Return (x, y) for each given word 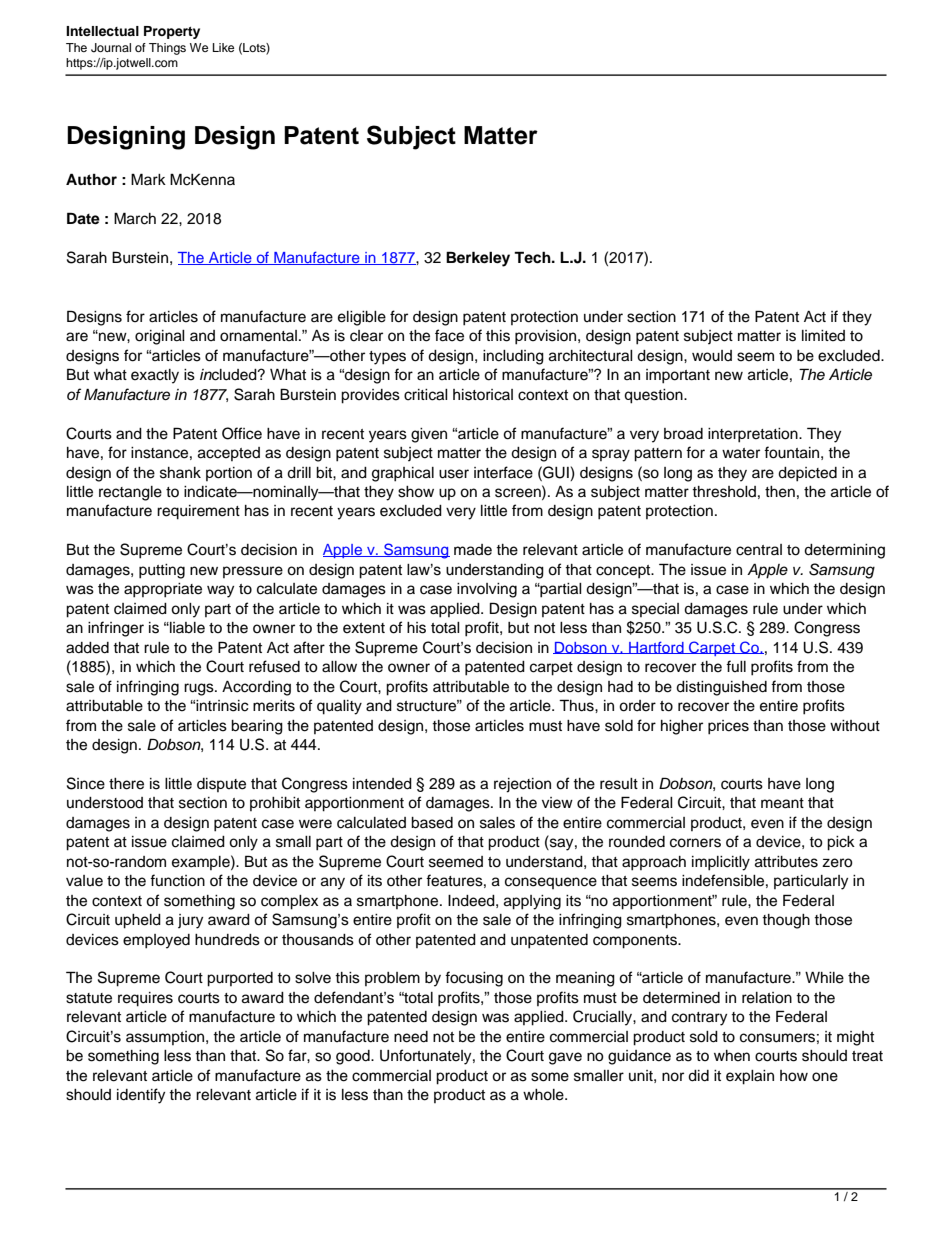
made (473, 550)
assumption (166, 1038)
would (712, 356)
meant (782, 803)
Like (223, 47)
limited (823, 336)
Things (167, 49)
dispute (221, 785)
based (432, 823)
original (160, 337)
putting (162, 571)
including (513, 357)
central (759, 550)
